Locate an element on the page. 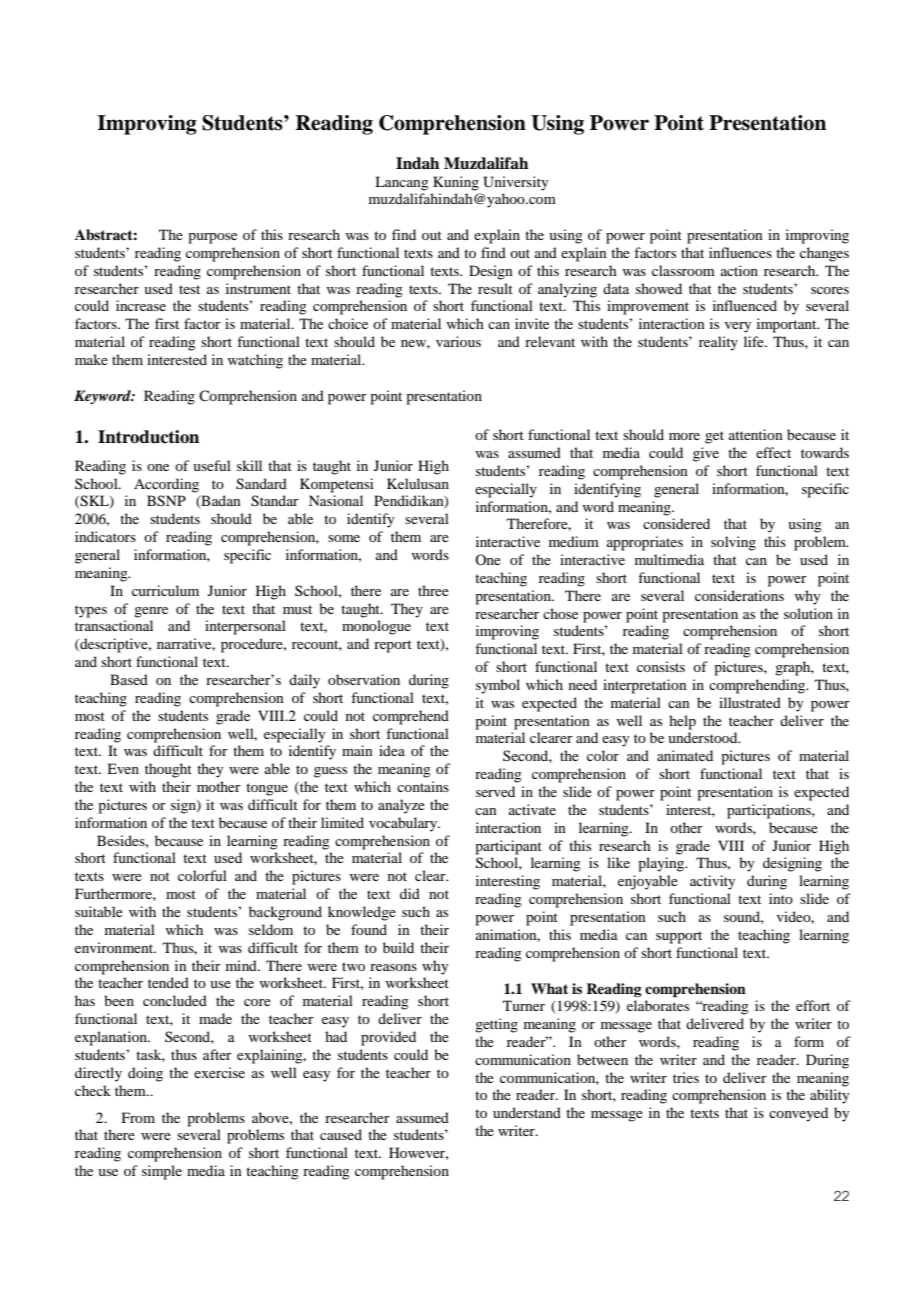 The width and height of the document is (924, 1308). purpose is located at coordinates (212, 238).
